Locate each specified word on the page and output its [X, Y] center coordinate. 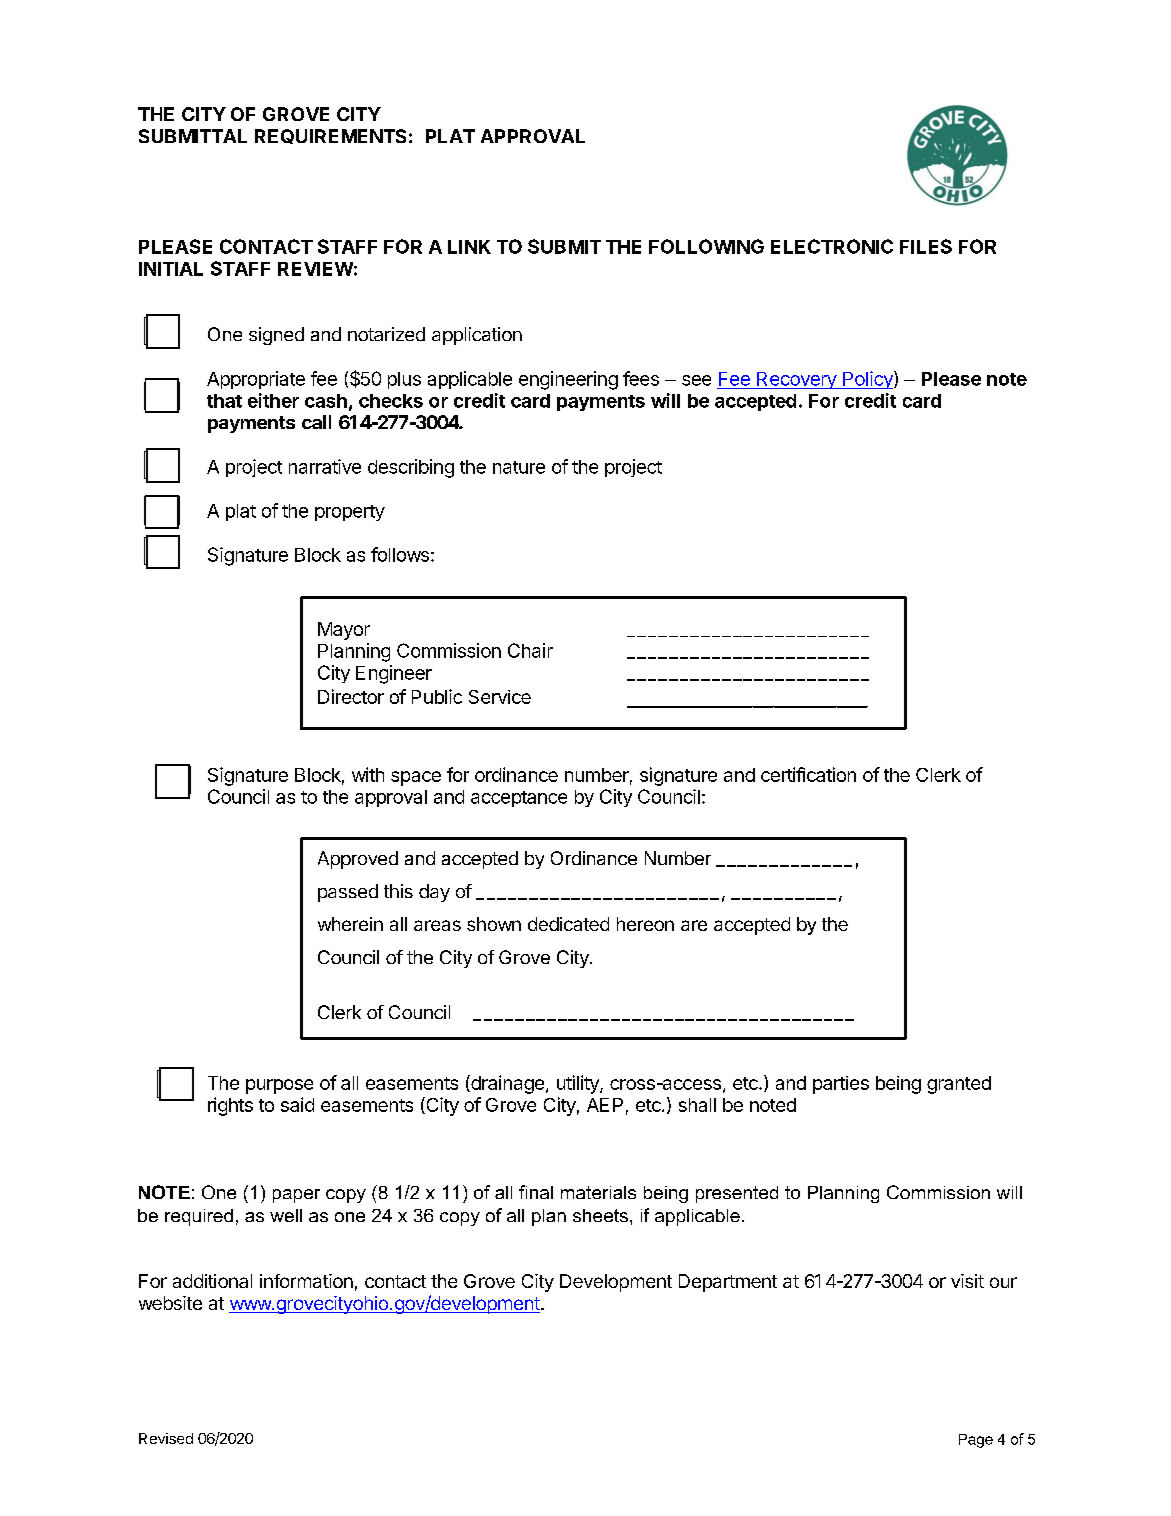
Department [728, 1283]
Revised [166, 1438]
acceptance [519, 799]
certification [808, 774]
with [368, 774]
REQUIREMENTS [330, 136]
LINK [469, 247]
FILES [926, 246]
